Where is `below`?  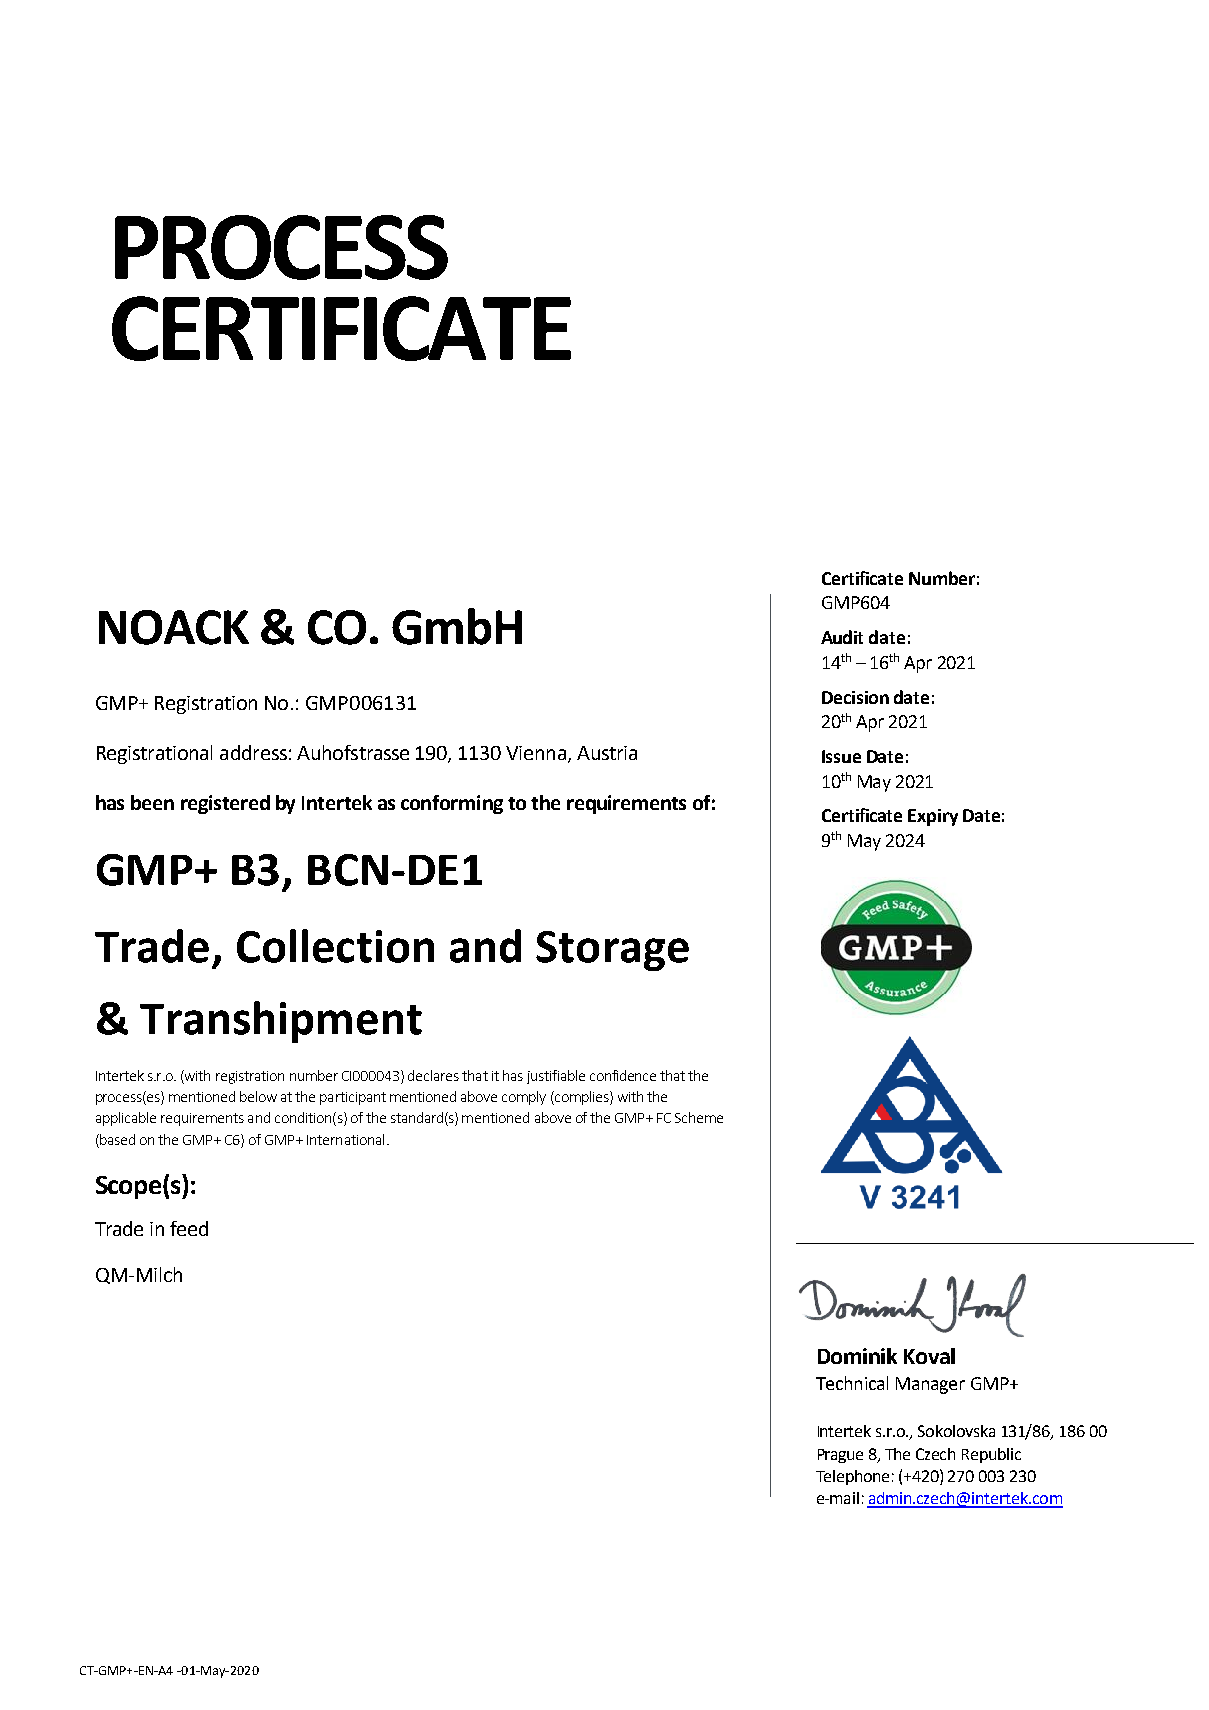
below is located at coordinates (258, 1096).
